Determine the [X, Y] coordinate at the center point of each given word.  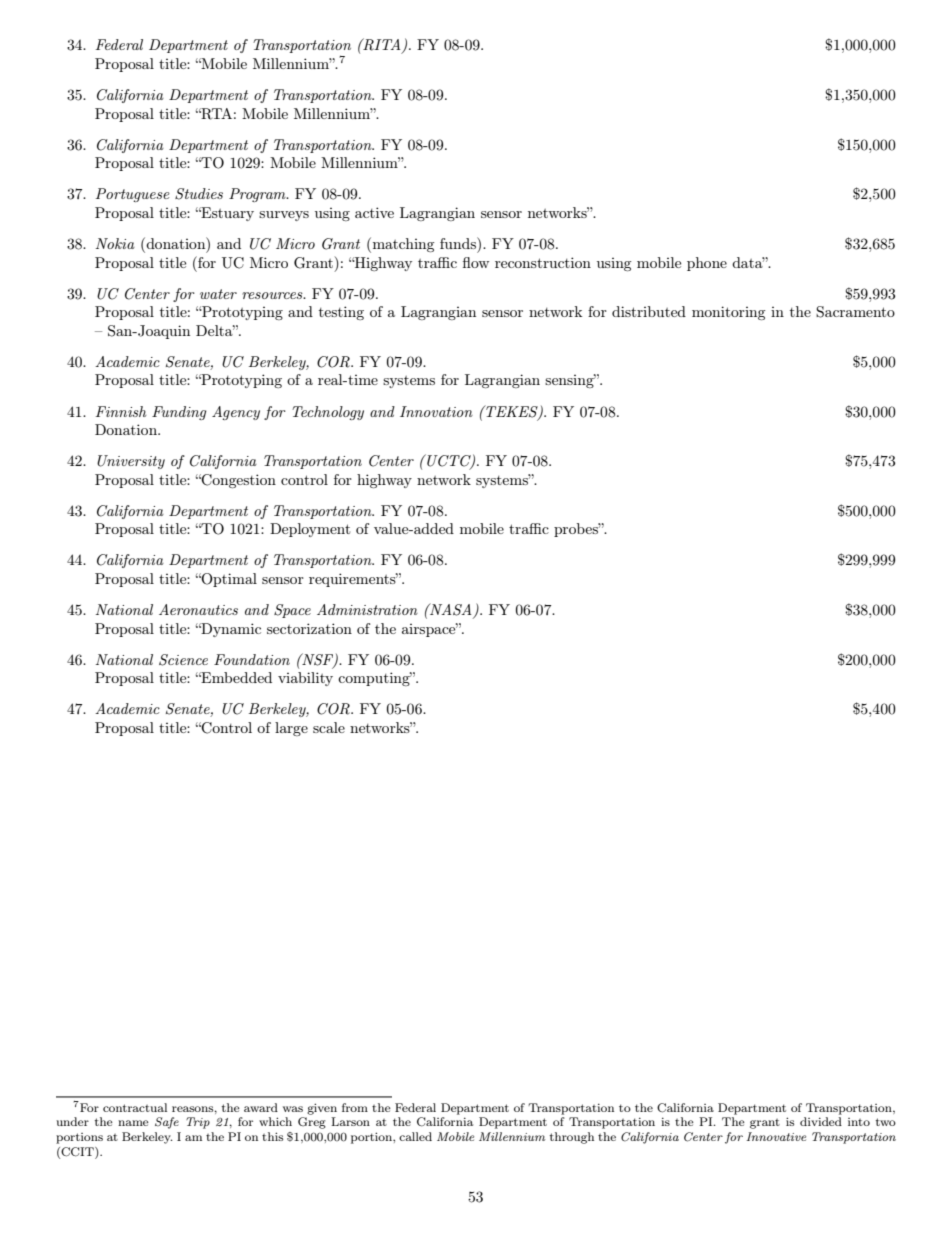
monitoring [728, 313]
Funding [179, 413]
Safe [167, 1123]
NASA [451, 610]
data [748, 262]
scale [329, 727]
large [291, 729]
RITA [382, 45]
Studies [199, 194]
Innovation [436, 411]
